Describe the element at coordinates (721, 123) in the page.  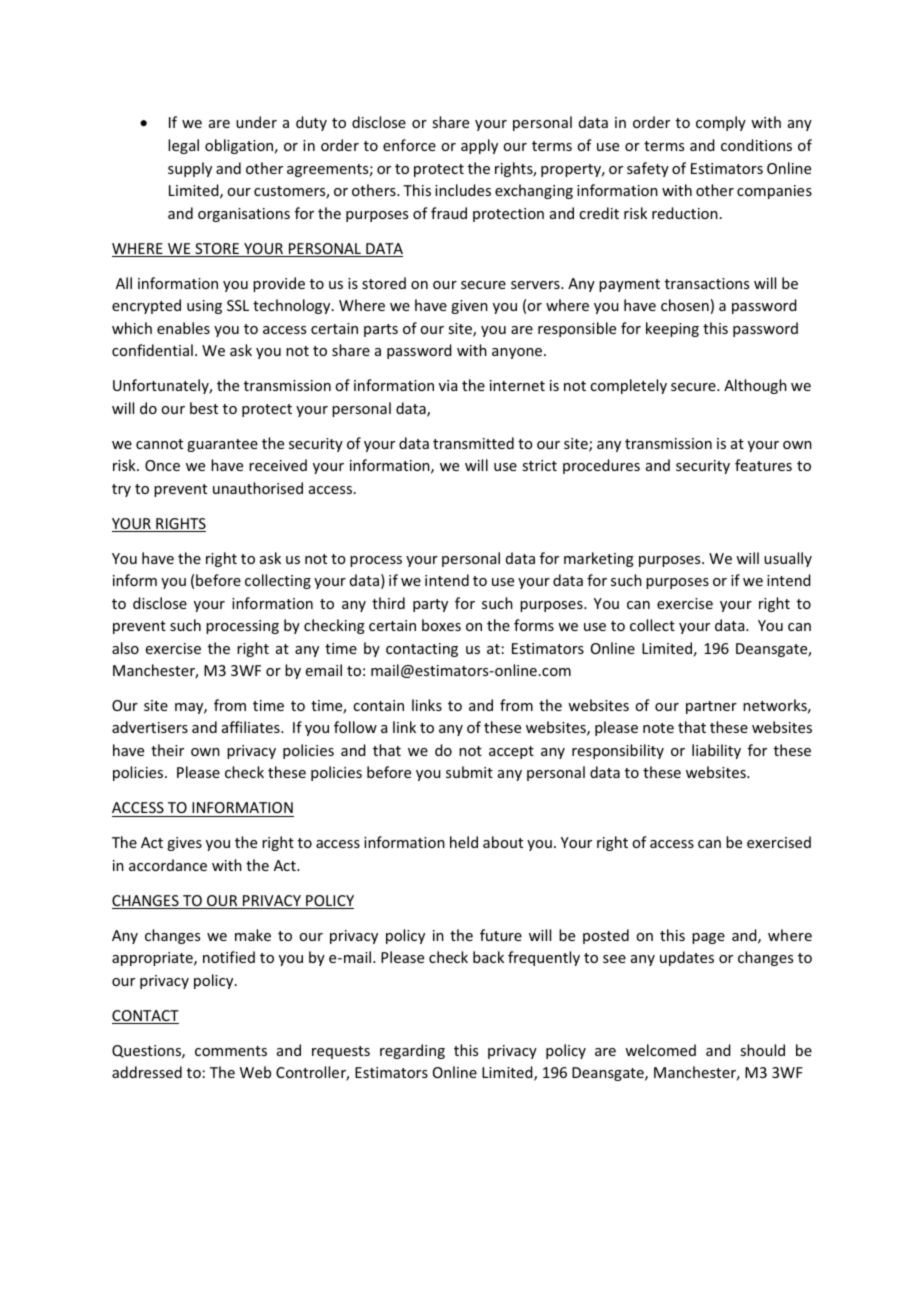
I see `comply` at that location.
